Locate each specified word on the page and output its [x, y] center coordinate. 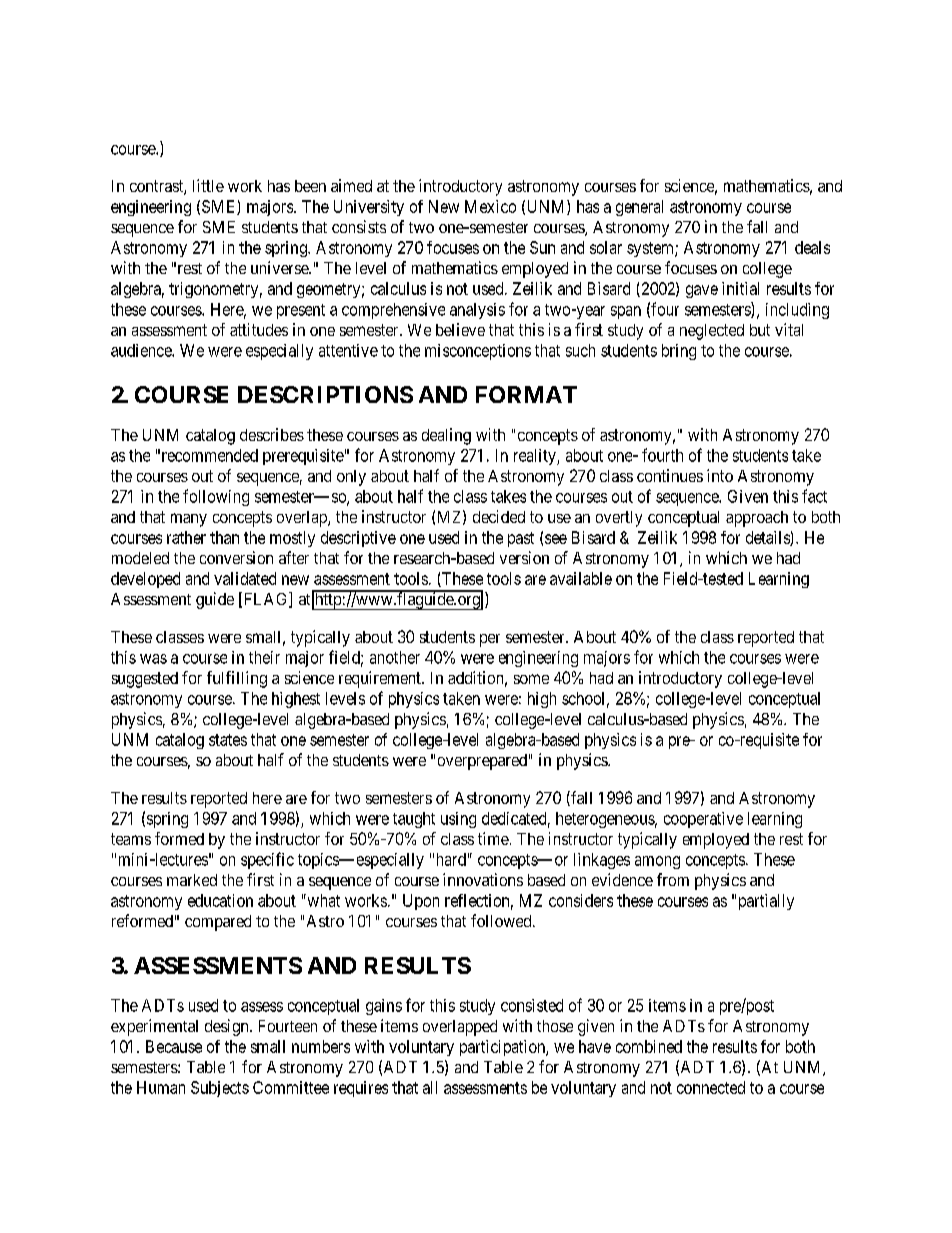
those [555, 1026]
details [768, 538]
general [639, 208]
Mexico [490, 206]
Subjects [220, 1089]
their [264, 657]
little [208, 185]
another [395, 657]
